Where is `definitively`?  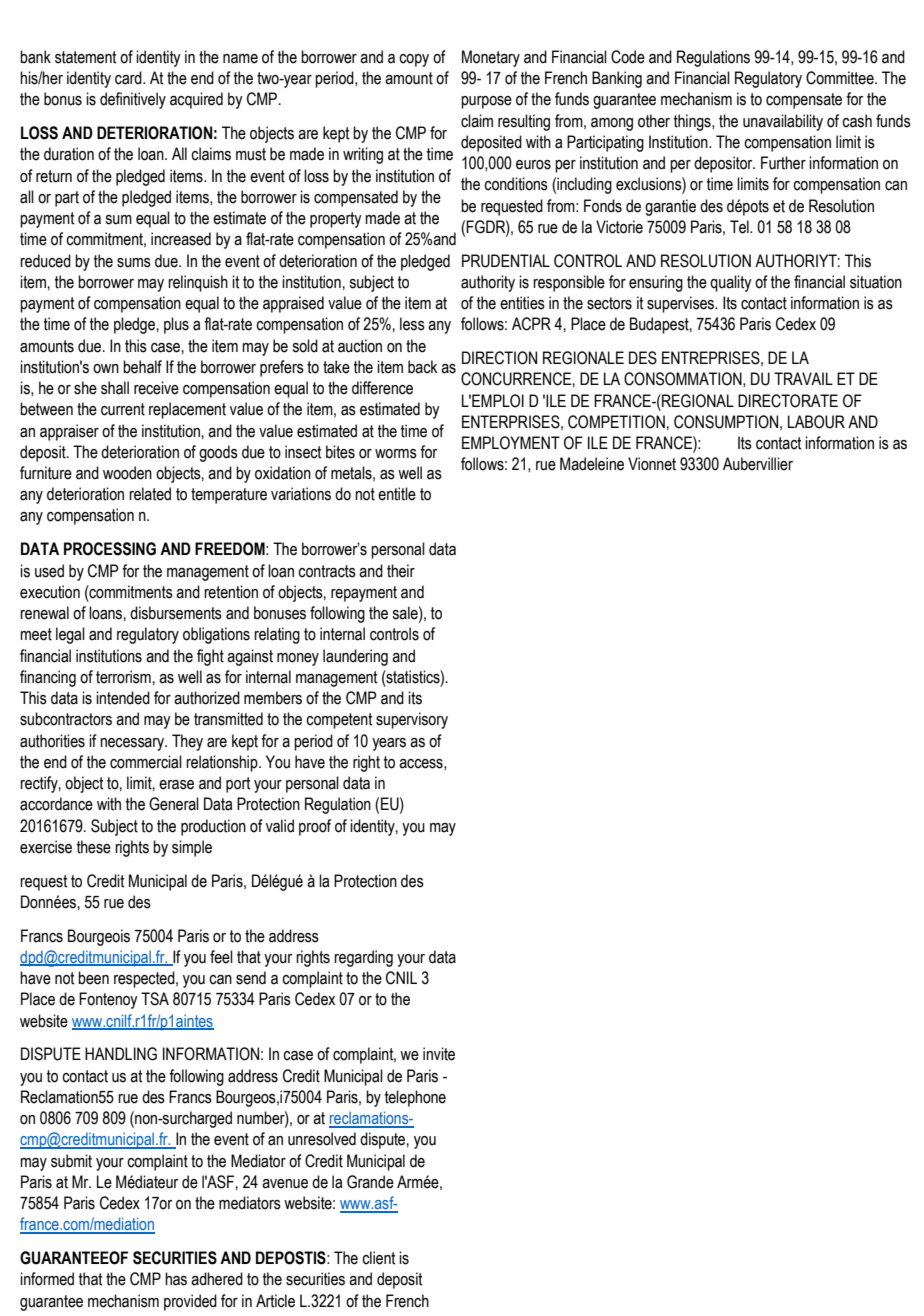 definitively is located at coordinates (133, 100).
